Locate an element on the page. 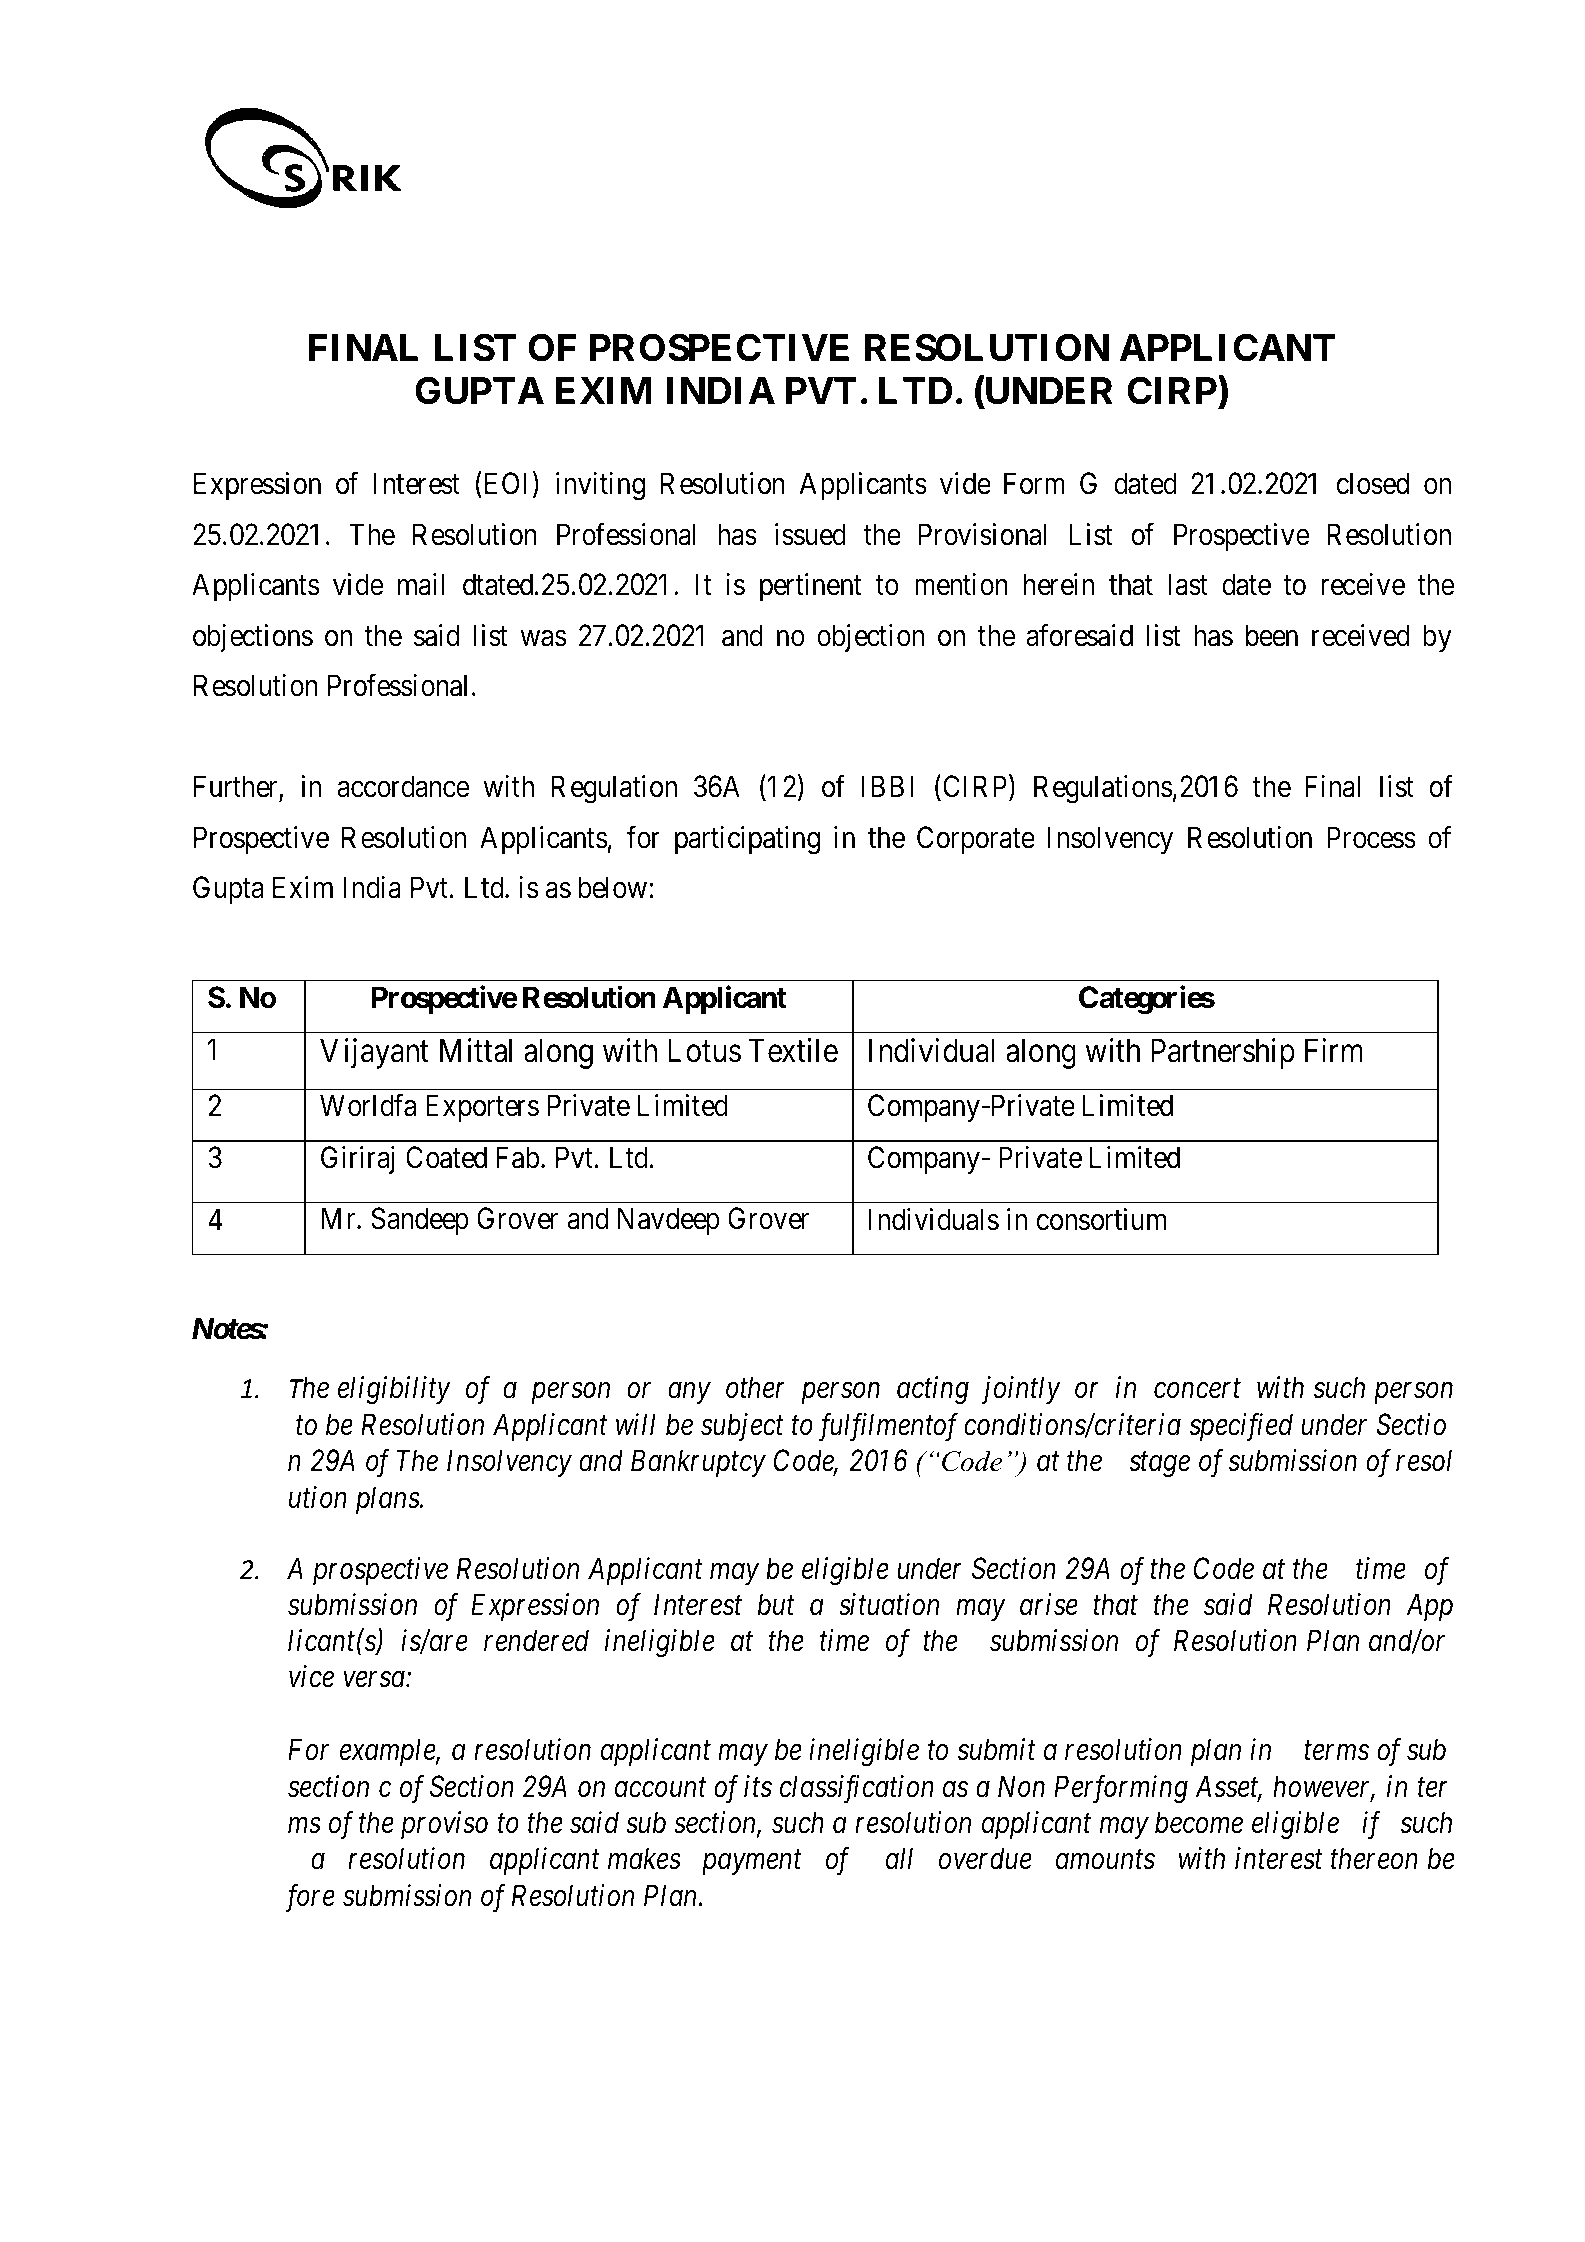  last is located at coordinates (1188, 584).
